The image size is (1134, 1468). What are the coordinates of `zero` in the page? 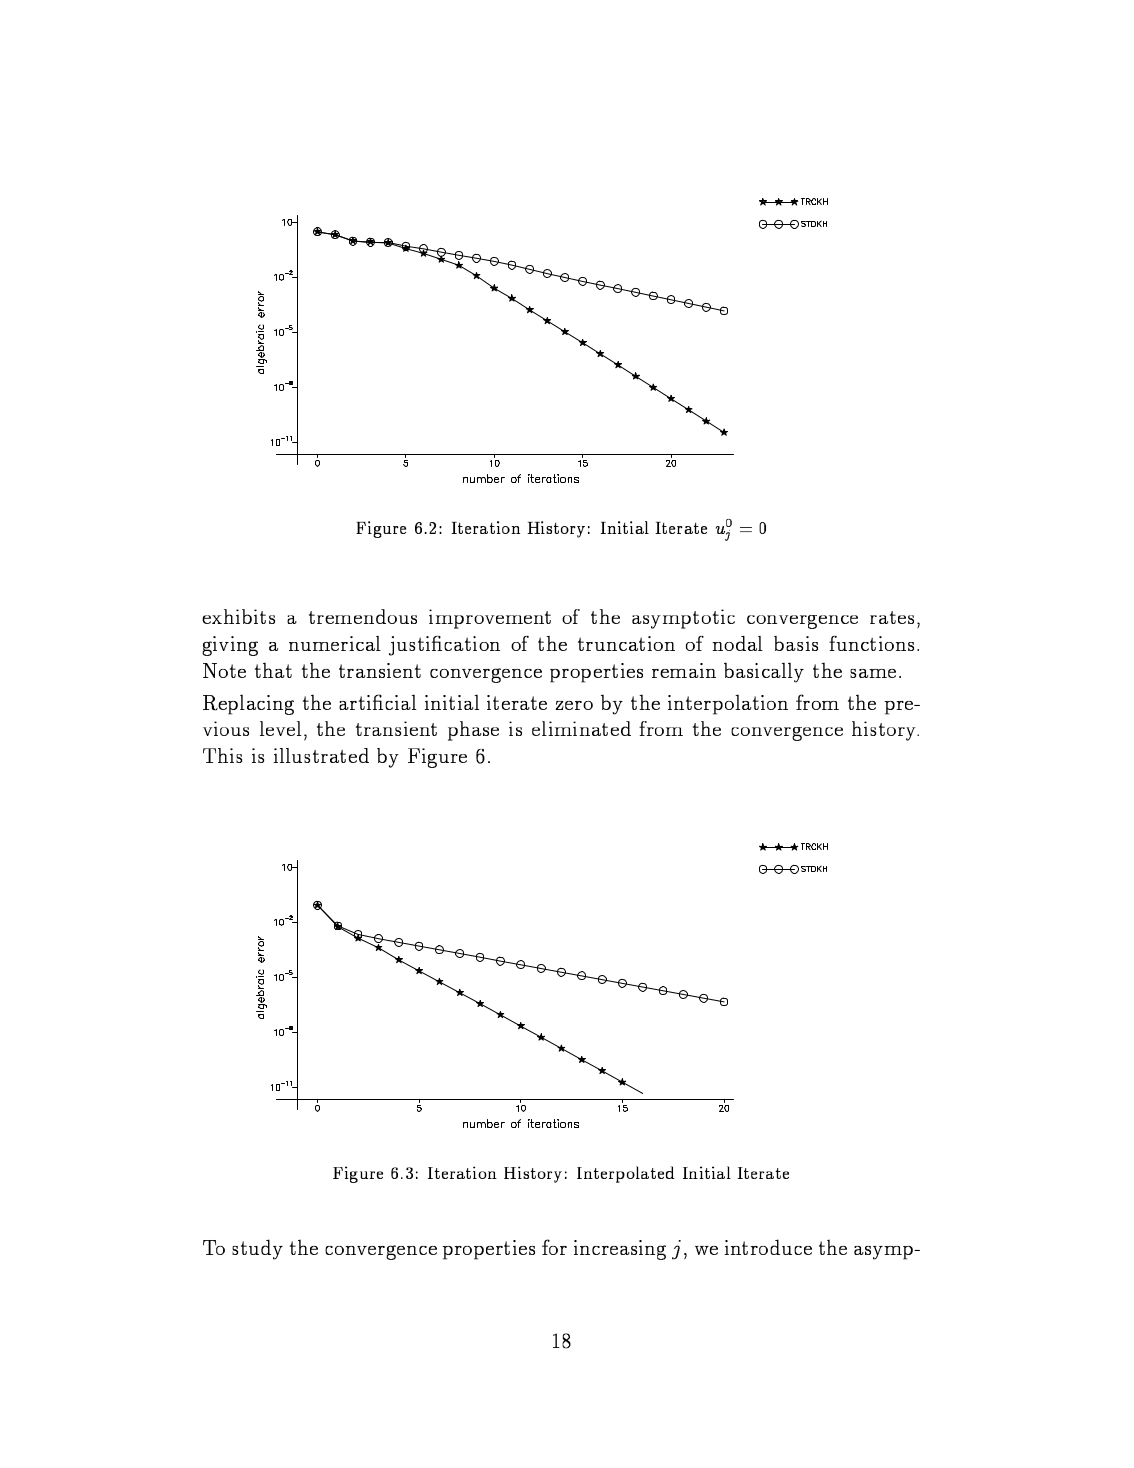 It's located at (574, 705).
